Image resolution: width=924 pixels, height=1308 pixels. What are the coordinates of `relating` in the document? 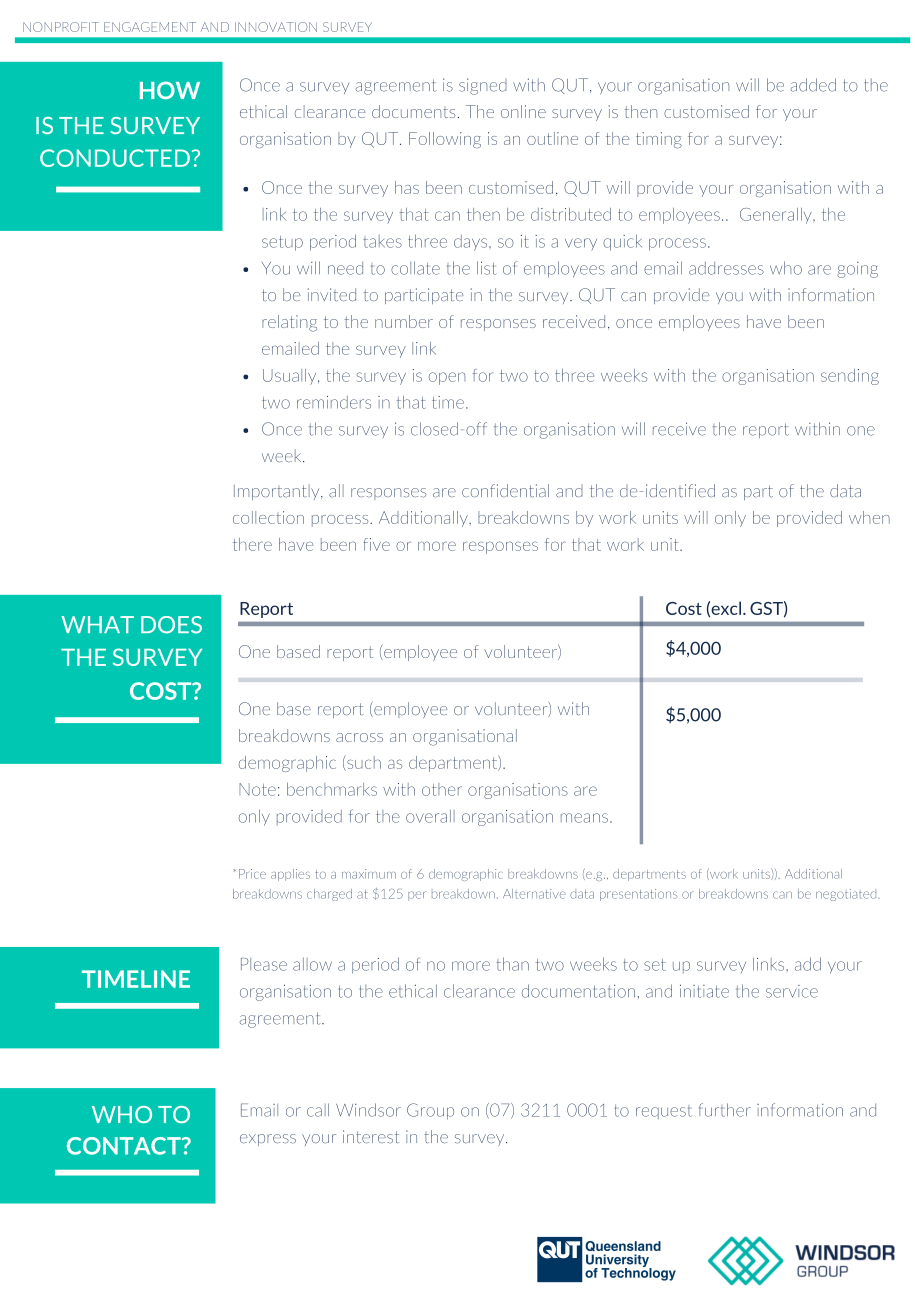 It's located at (289, 323).
